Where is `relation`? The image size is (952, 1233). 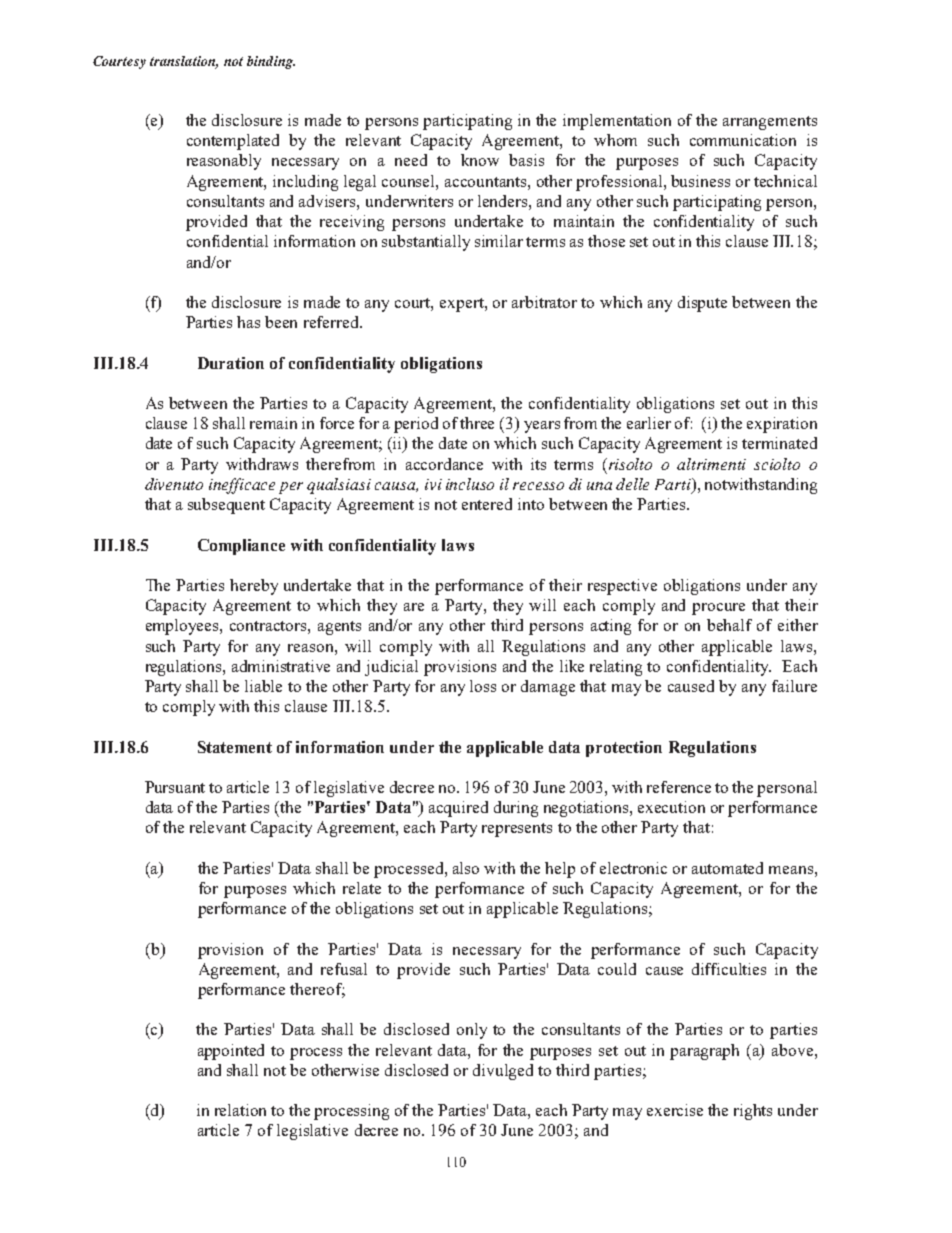
relation is located at coordinates (240, 1110).
